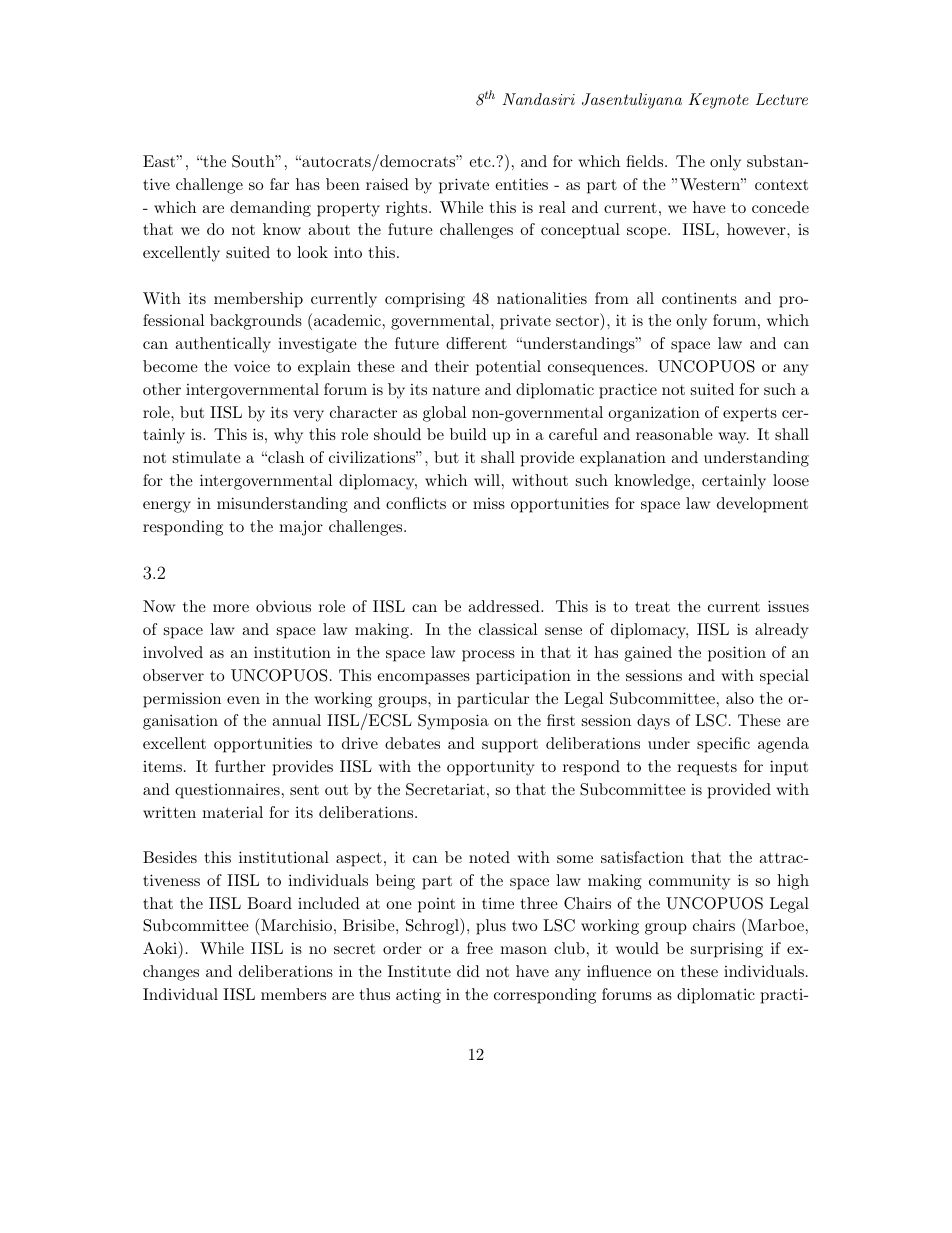 This page has height=1233, width=952. I want to click on did, so click(468, 971).
